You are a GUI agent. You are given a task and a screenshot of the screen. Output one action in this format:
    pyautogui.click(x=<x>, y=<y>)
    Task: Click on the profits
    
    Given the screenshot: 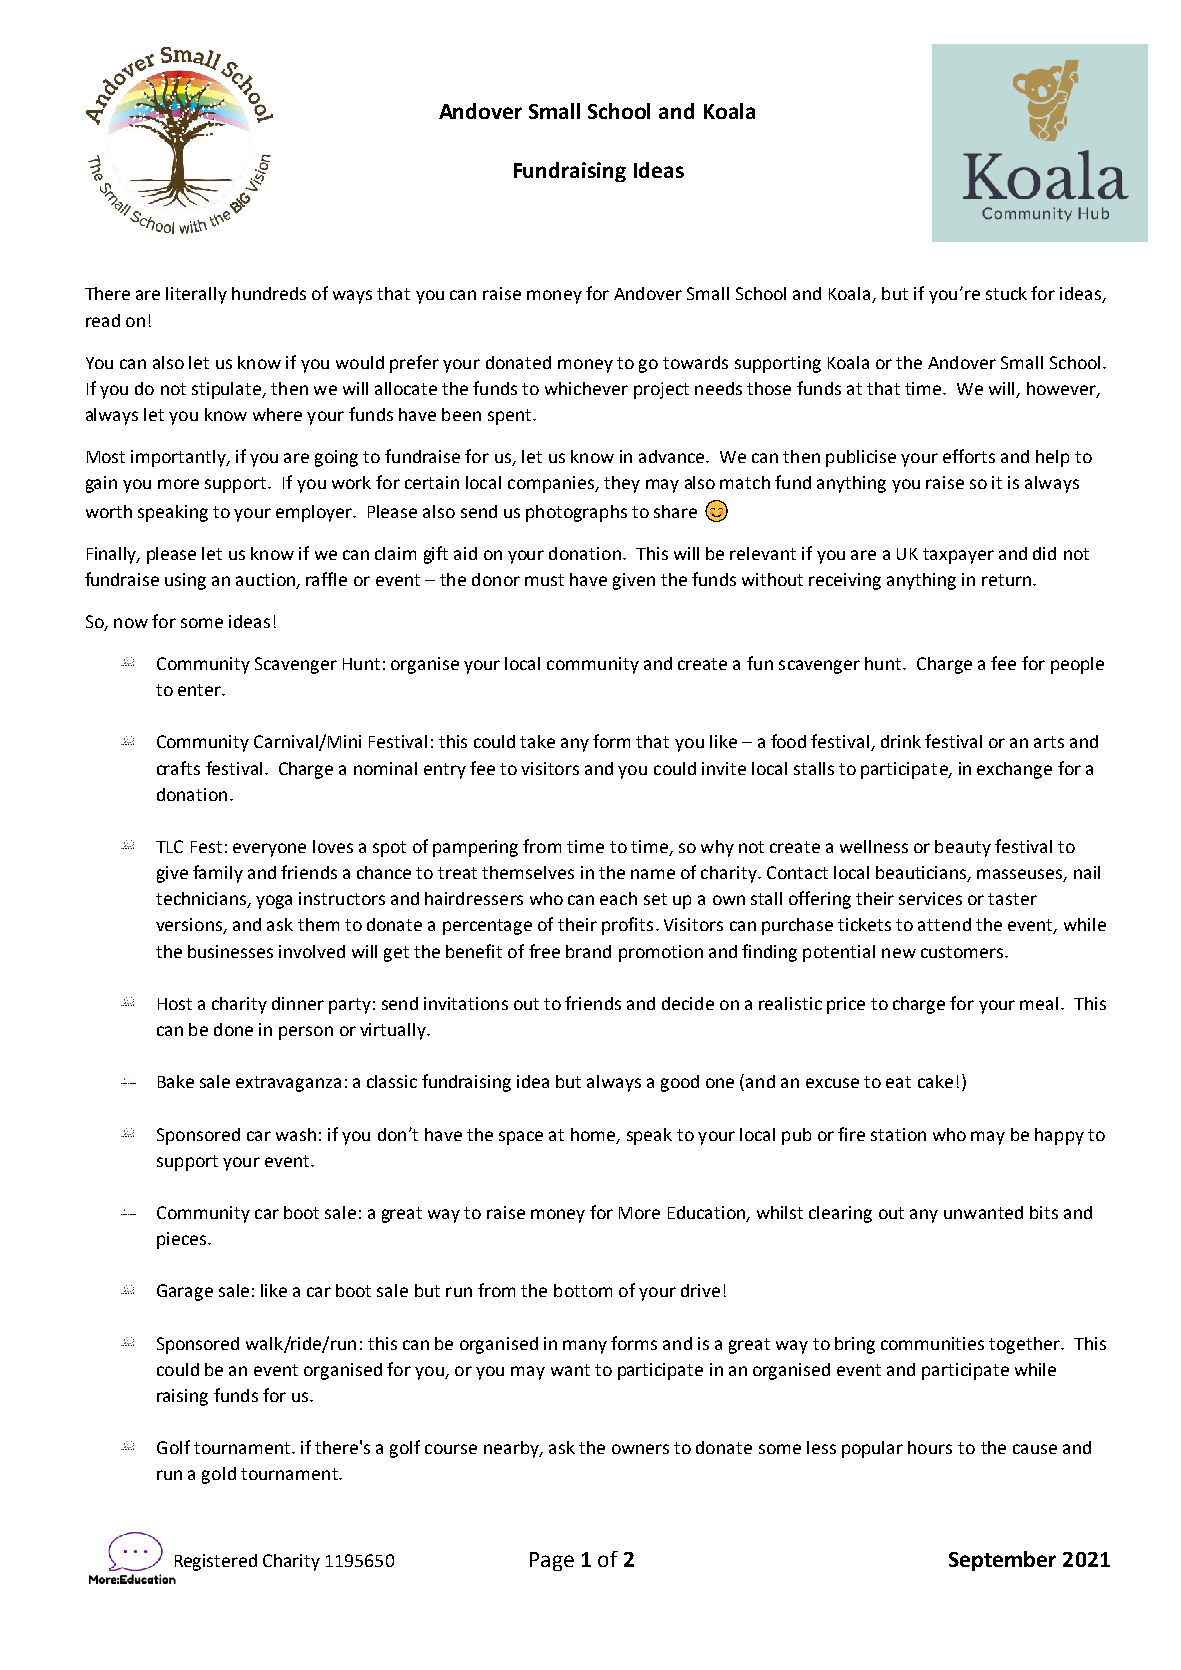 What is the action you would take?
    pyautogui.click(x=627, y=926)
